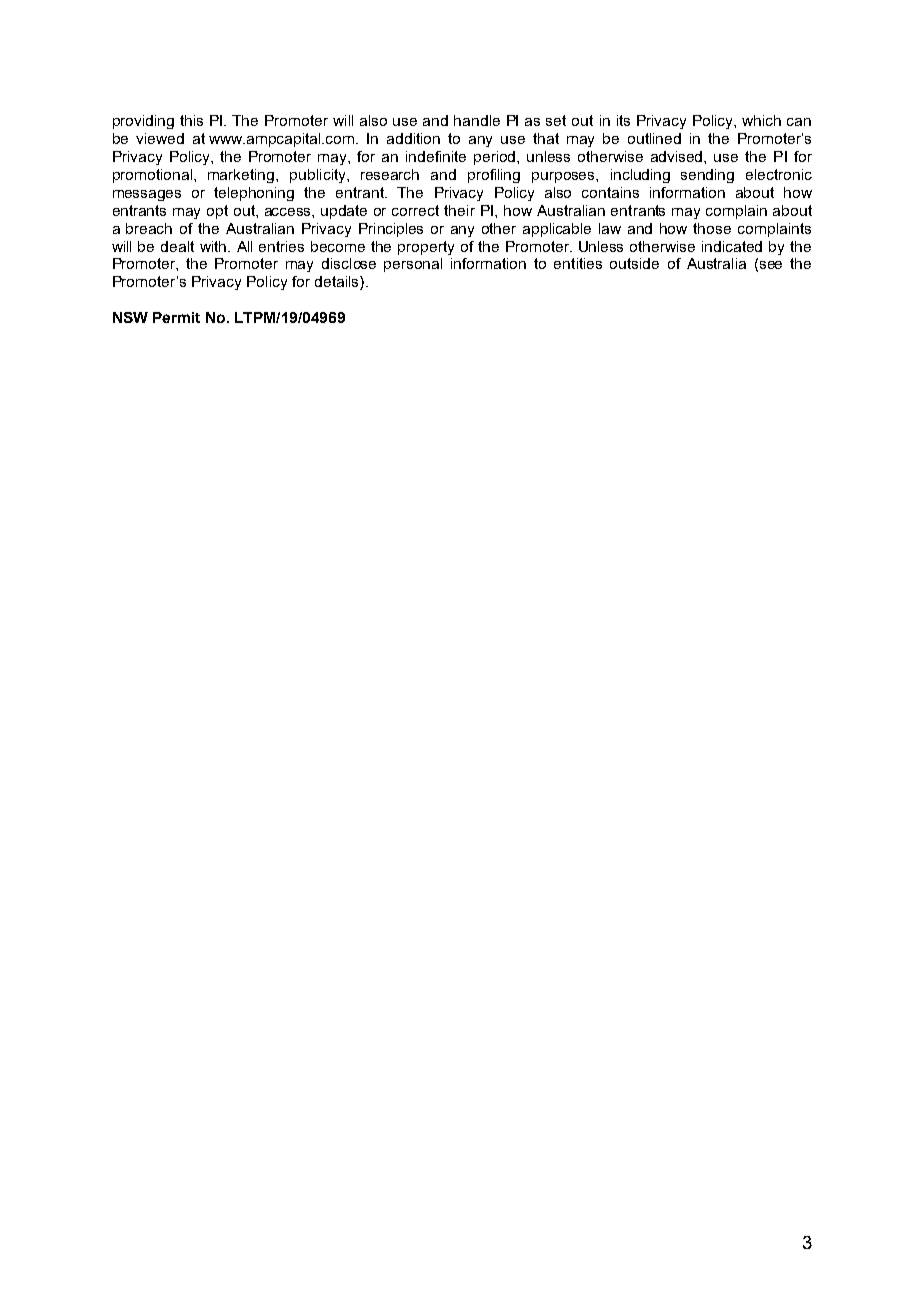  What do you see at coordinates (494, 176) in the screenshot?
I see `profiling` at bounding box center [494, 176].
